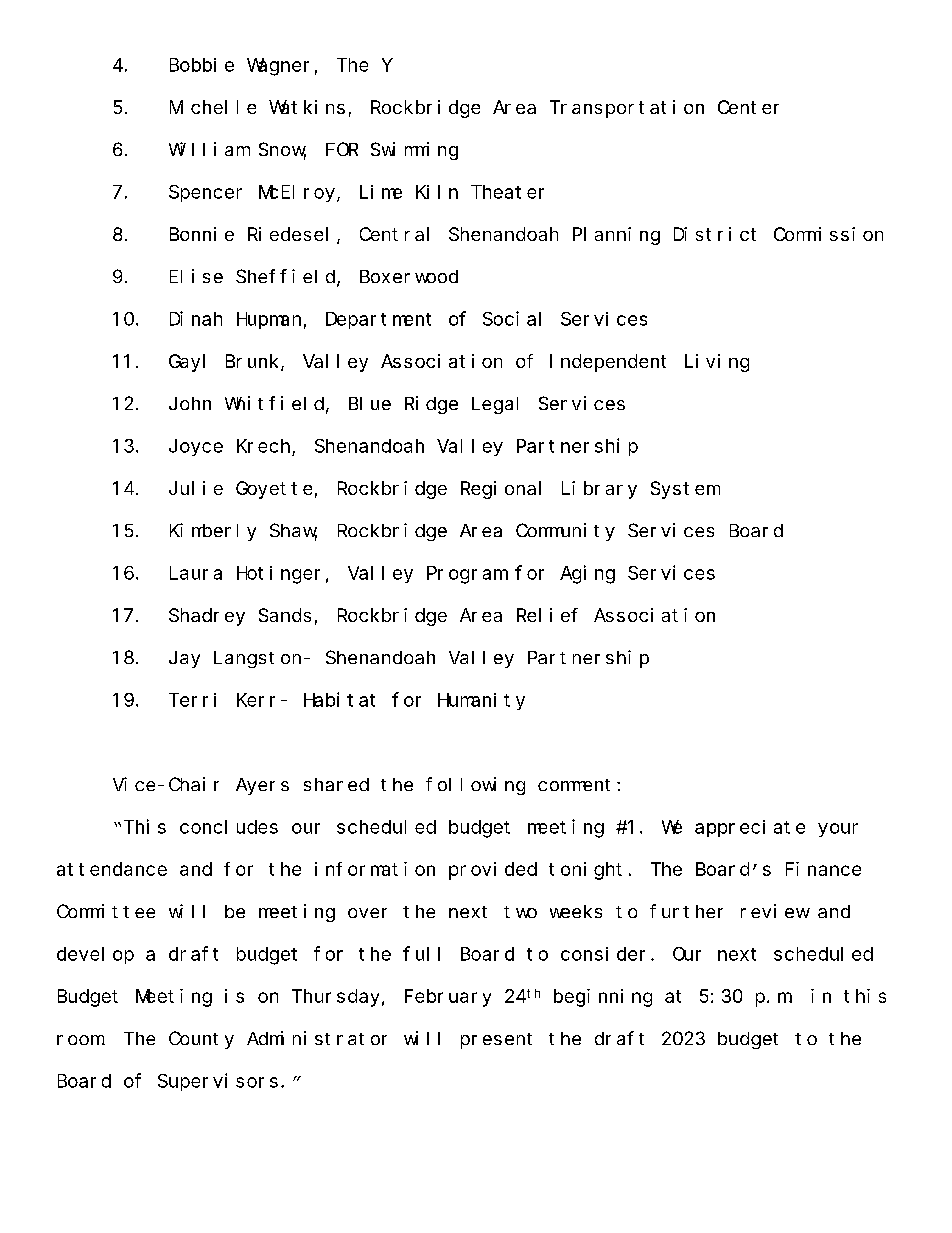  I want to click on Swimming, so click(414, 151).
